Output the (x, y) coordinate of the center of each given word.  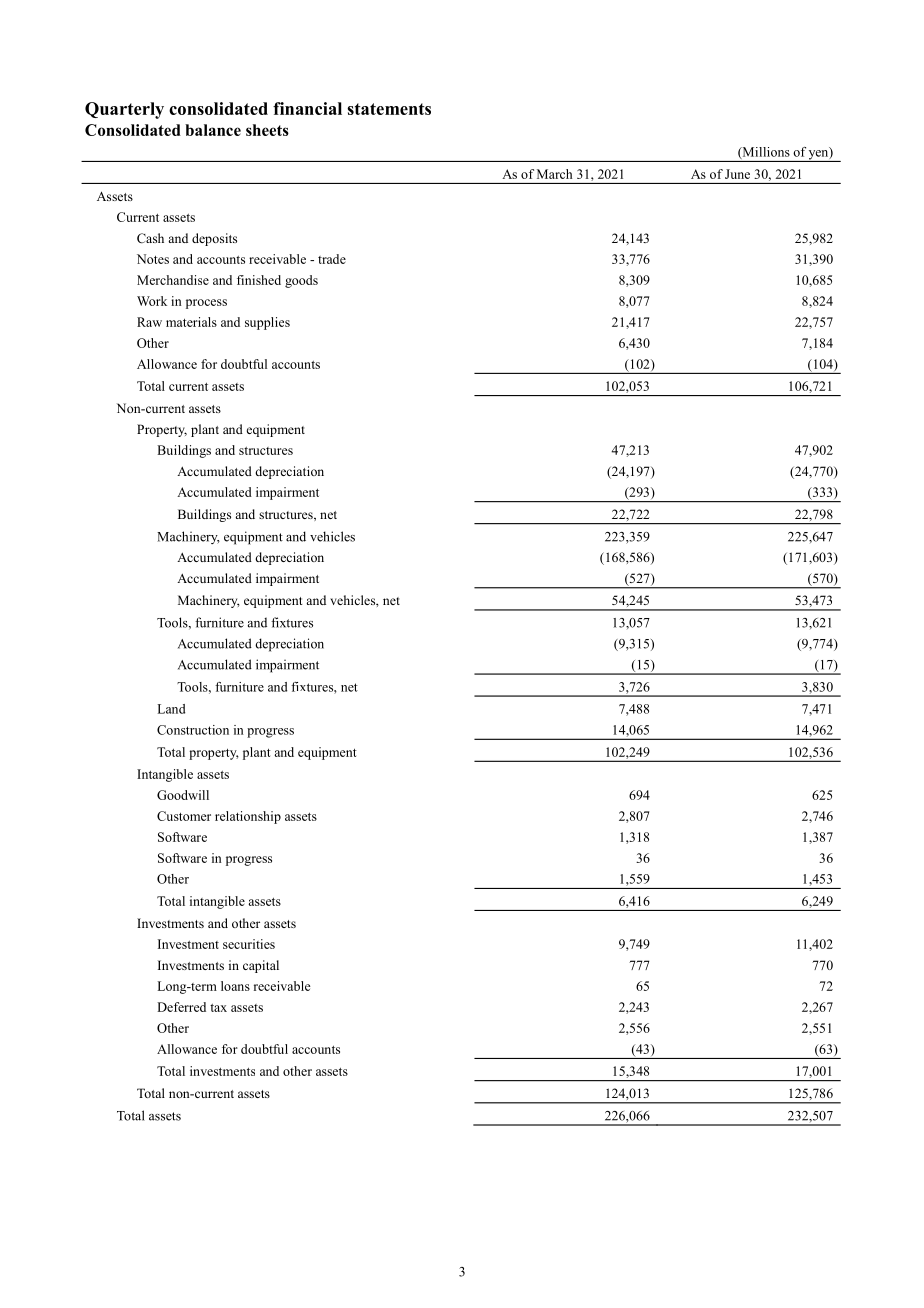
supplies (267, 323)
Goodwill (183, 795)
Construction (193, 730)
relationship (248, 817)
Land (171, 709)
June (737, 174)
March (554, 174)
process (206, 304)
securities (249, 944)
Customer (184, 816)
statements (389, 109)
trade (332, 259)
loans (235, 986)
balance (213, 130)
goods (301, 281)
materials (191, 322)
